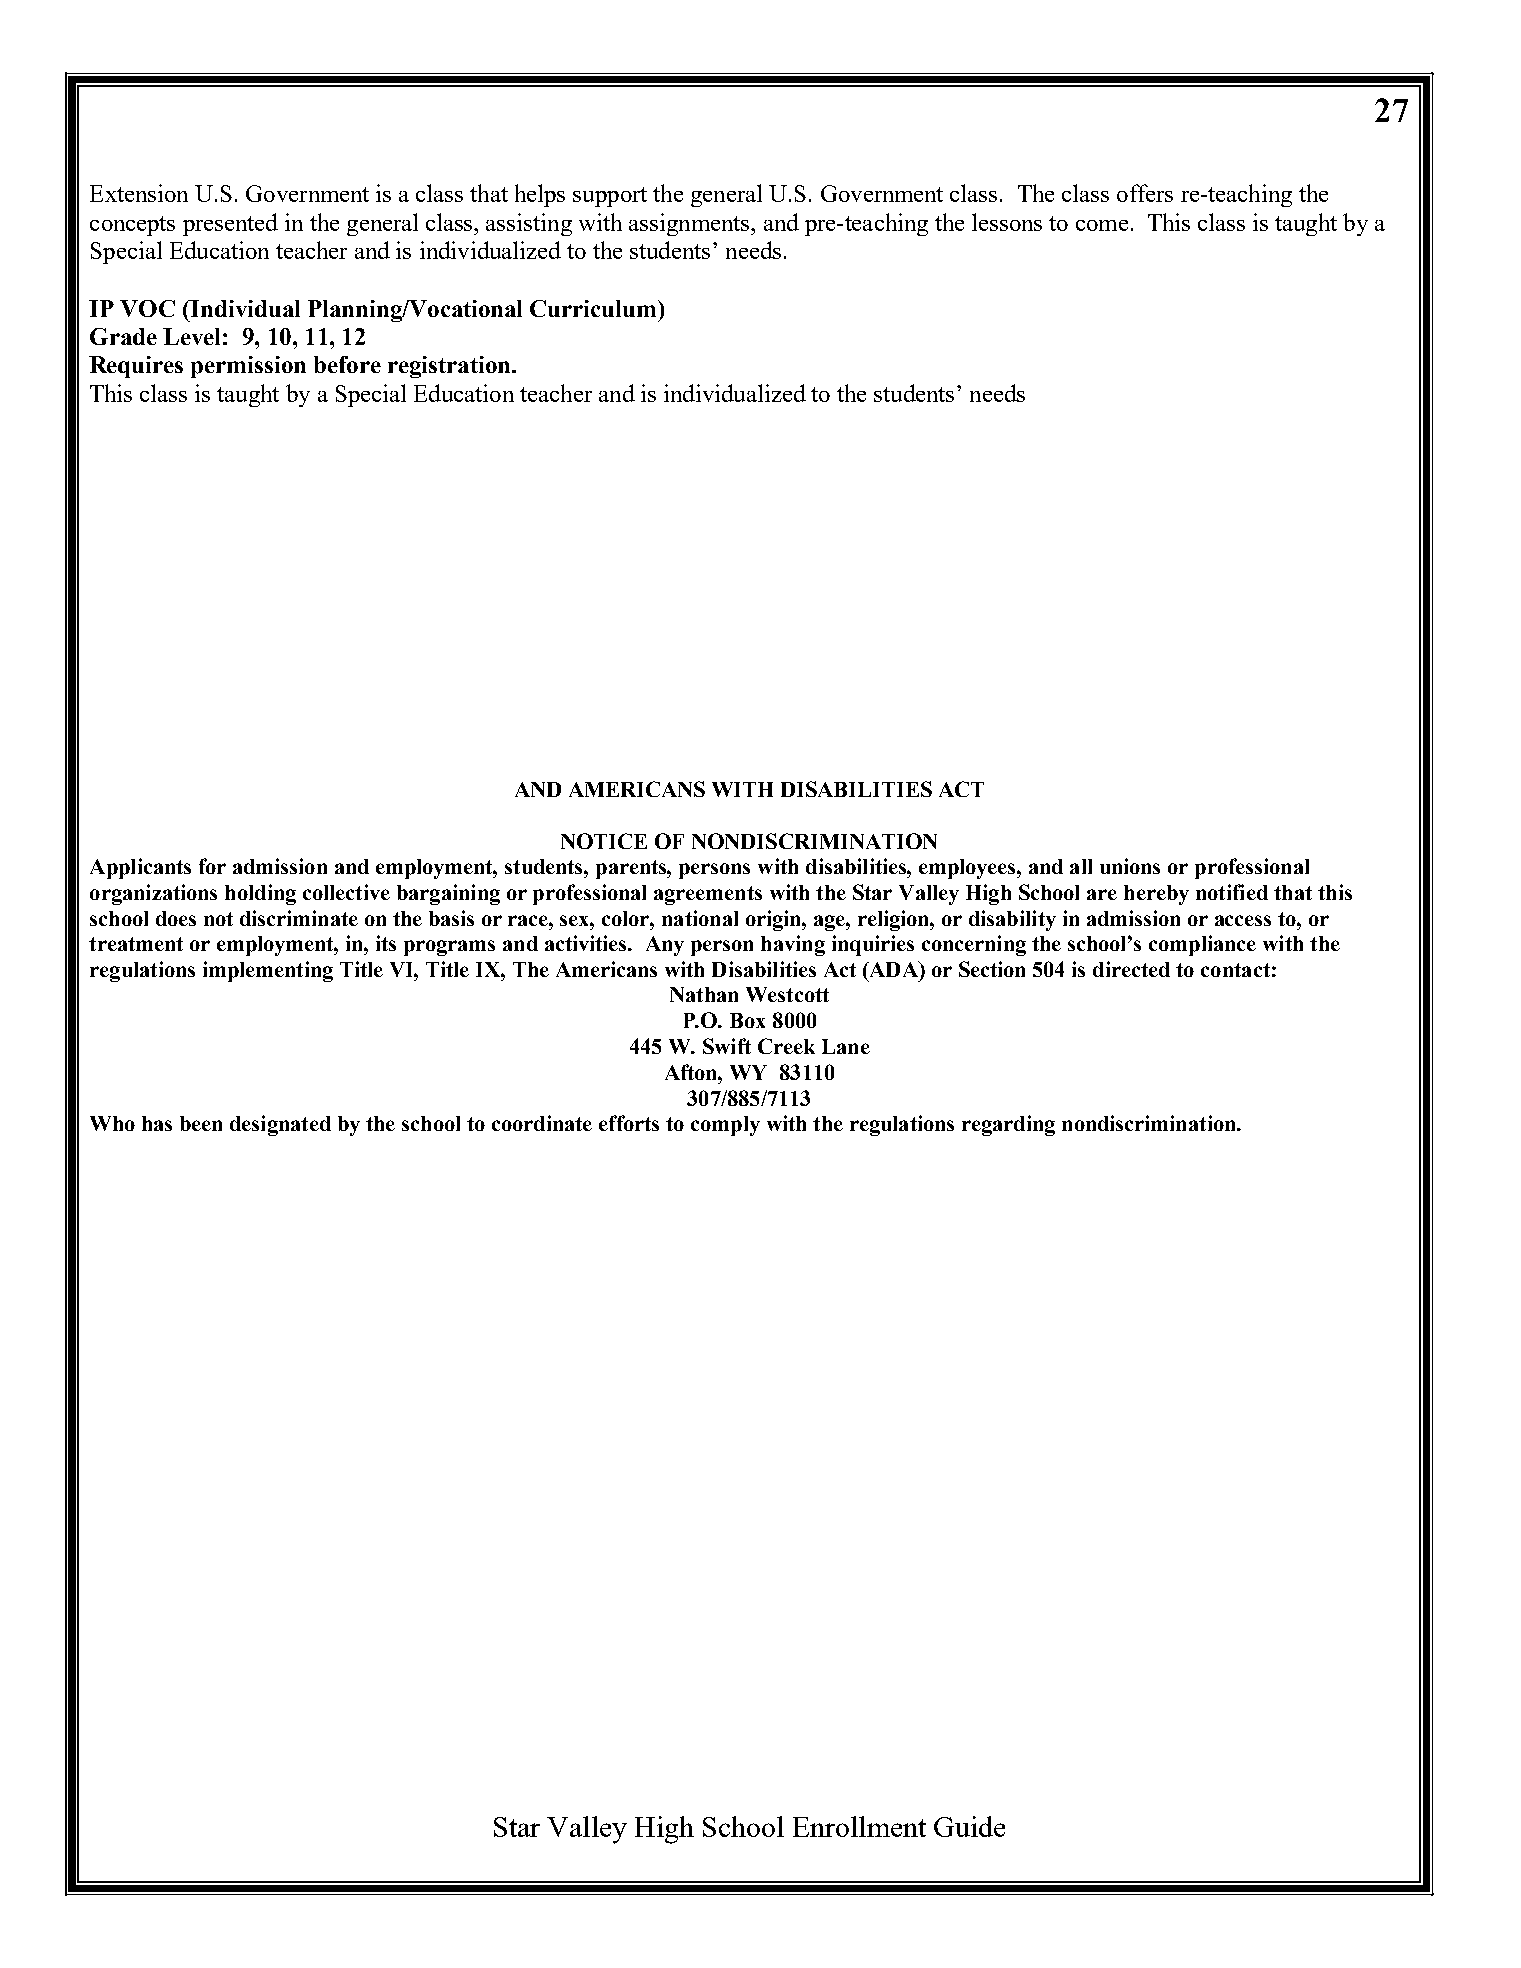 This screenshot has height=1968, width=1521. I want to click on Enrollment, so click(859, 1826).
